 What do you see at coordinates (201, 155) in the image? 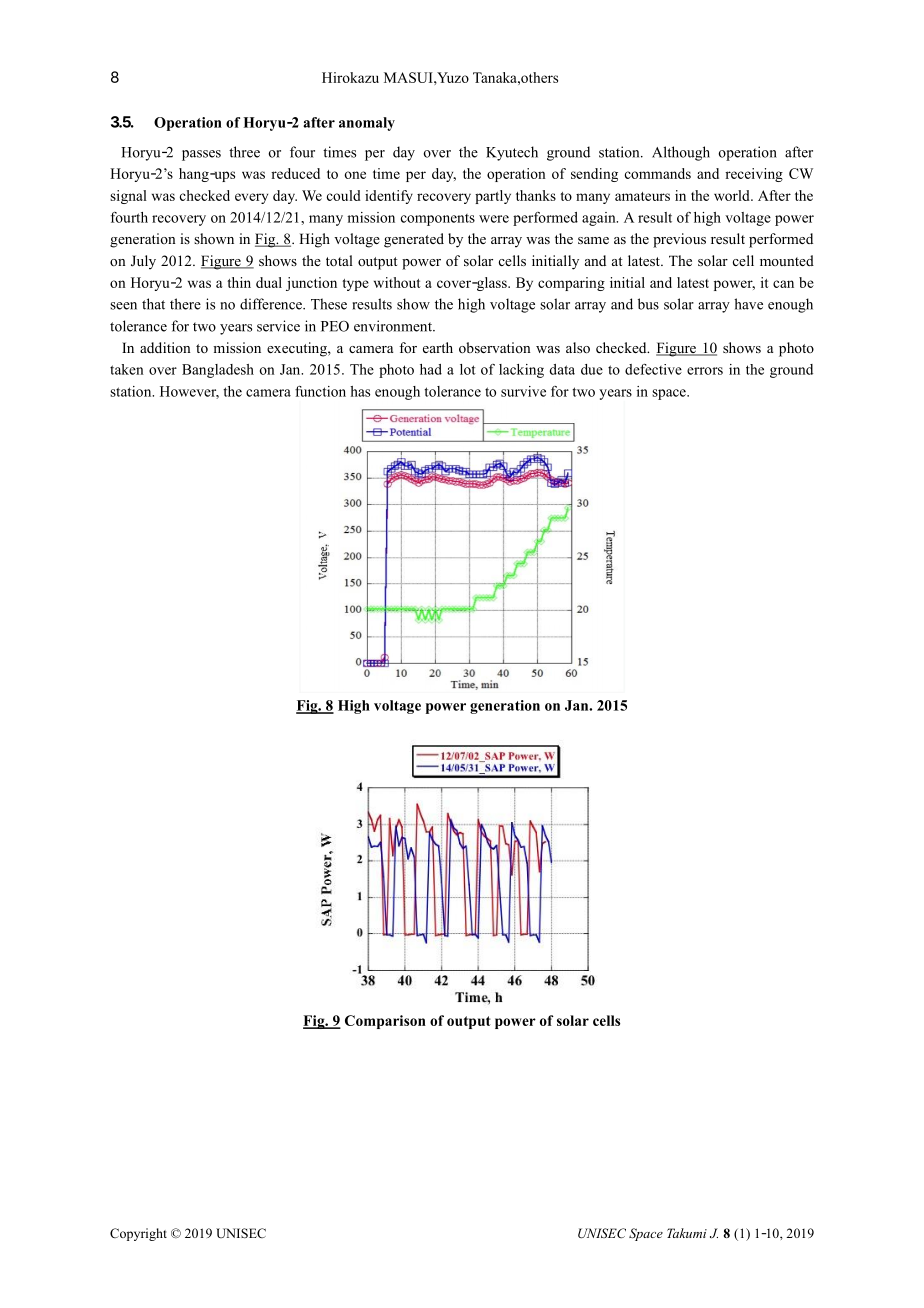
I see `passes` at bounding box center [201, 155].
